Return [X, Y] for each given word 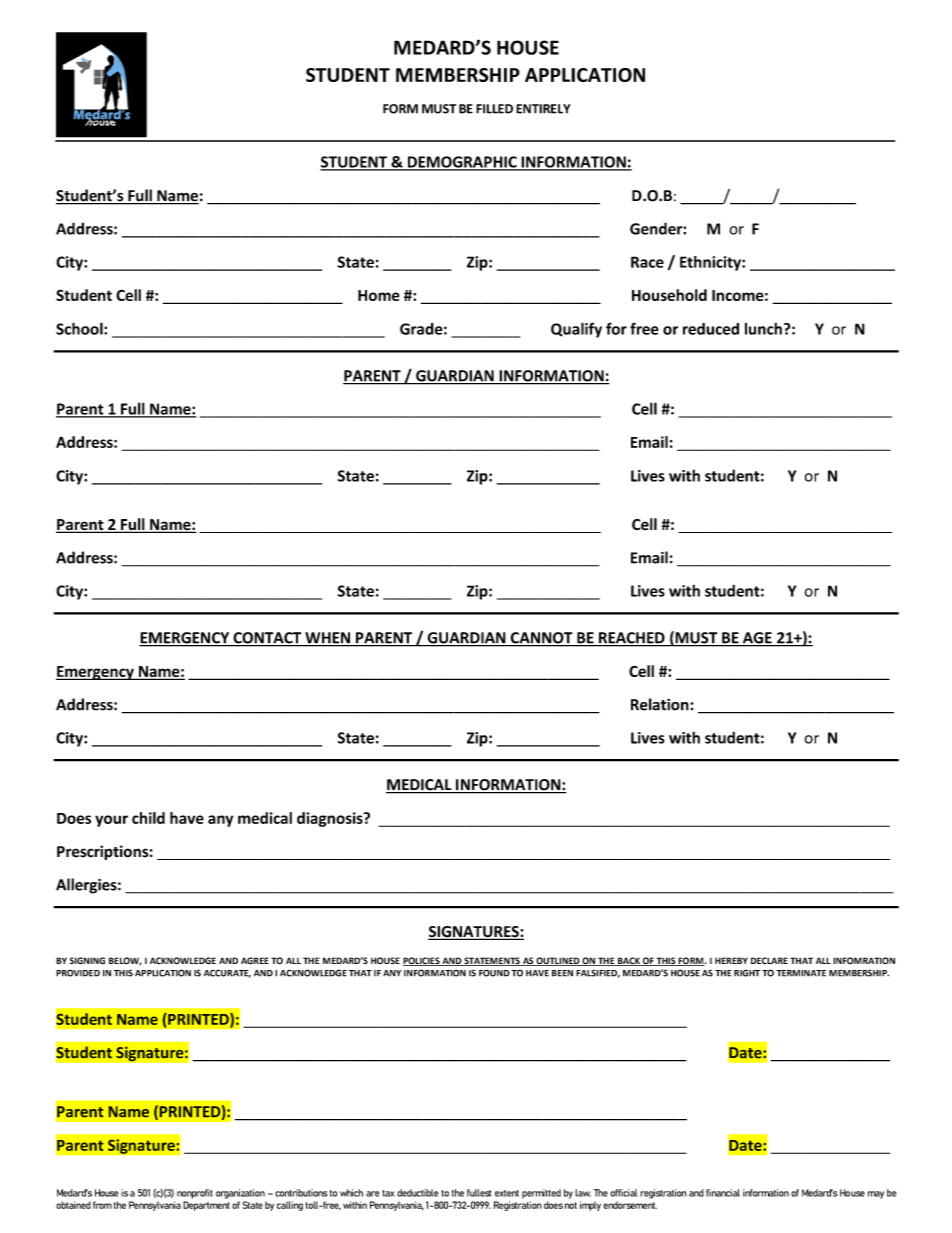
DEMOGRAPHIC [462, 163]
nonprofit [195, 1194]
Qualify [576, 330]
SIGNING [87, 961]
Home [379, 295]
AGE [757, 639]
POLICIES [422, 961]
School [80, 328]
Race [647, 262]
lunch [763, 329]
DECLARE [769, 960]
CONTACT [267, 639]
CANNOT [541, 639]
